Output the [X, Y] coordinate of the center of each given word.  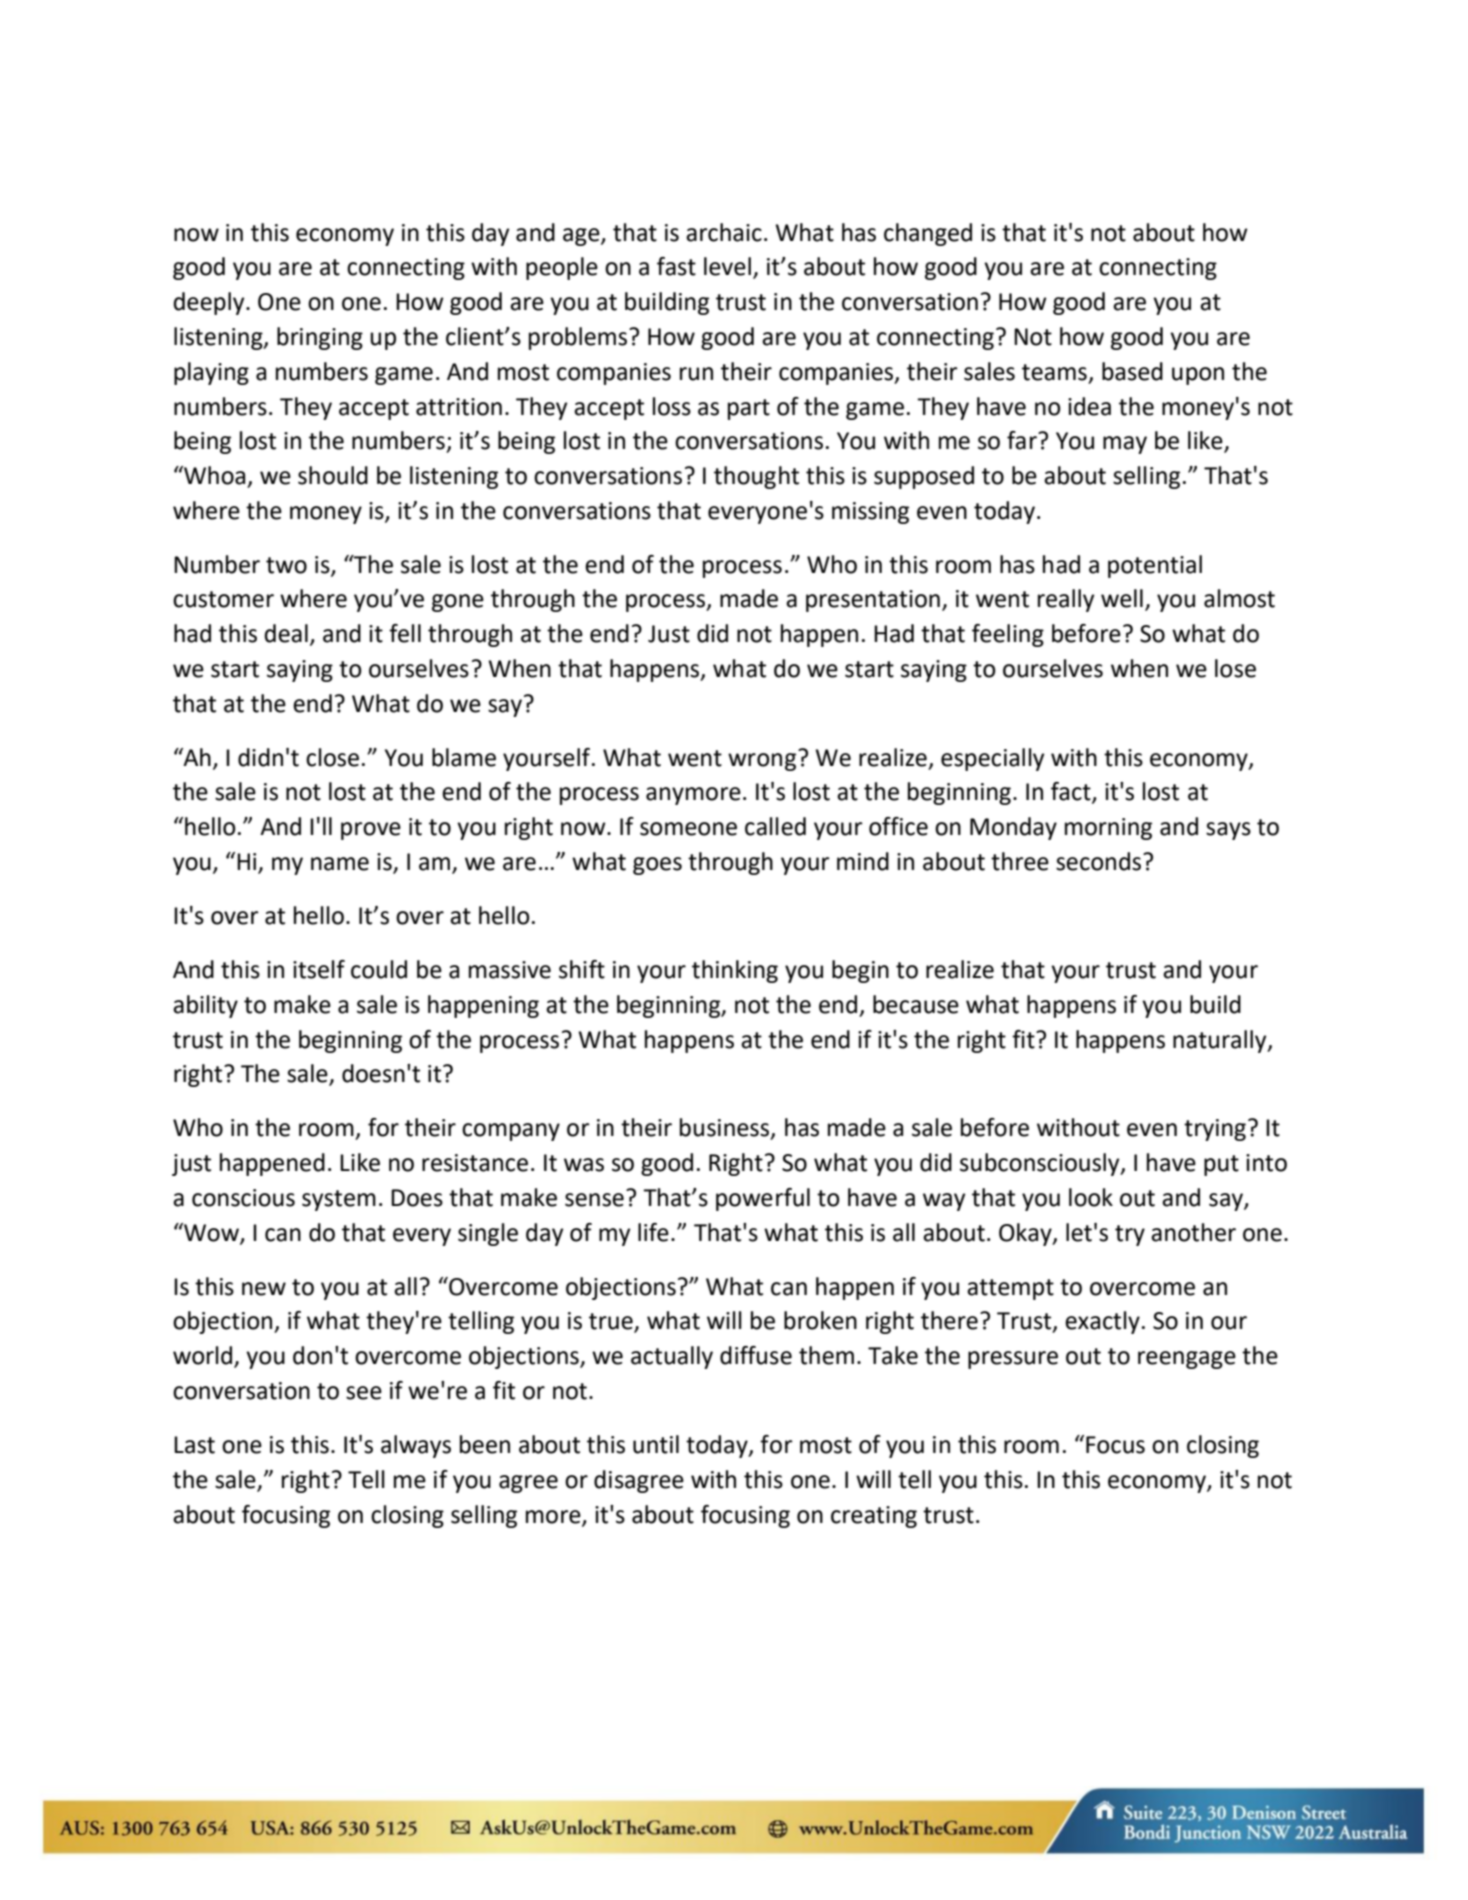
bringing [320, 338]
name [340, 864]
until [656, 1444]
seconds [1100, 861]
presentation [873, 601]
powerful [763, 1199]
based [1132, 371]
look [1091, 1197]
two [286, 565]
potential [1155, 566]
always [416, 1446]
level [727, 266]
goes [657, 866]
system [339, 1200]
